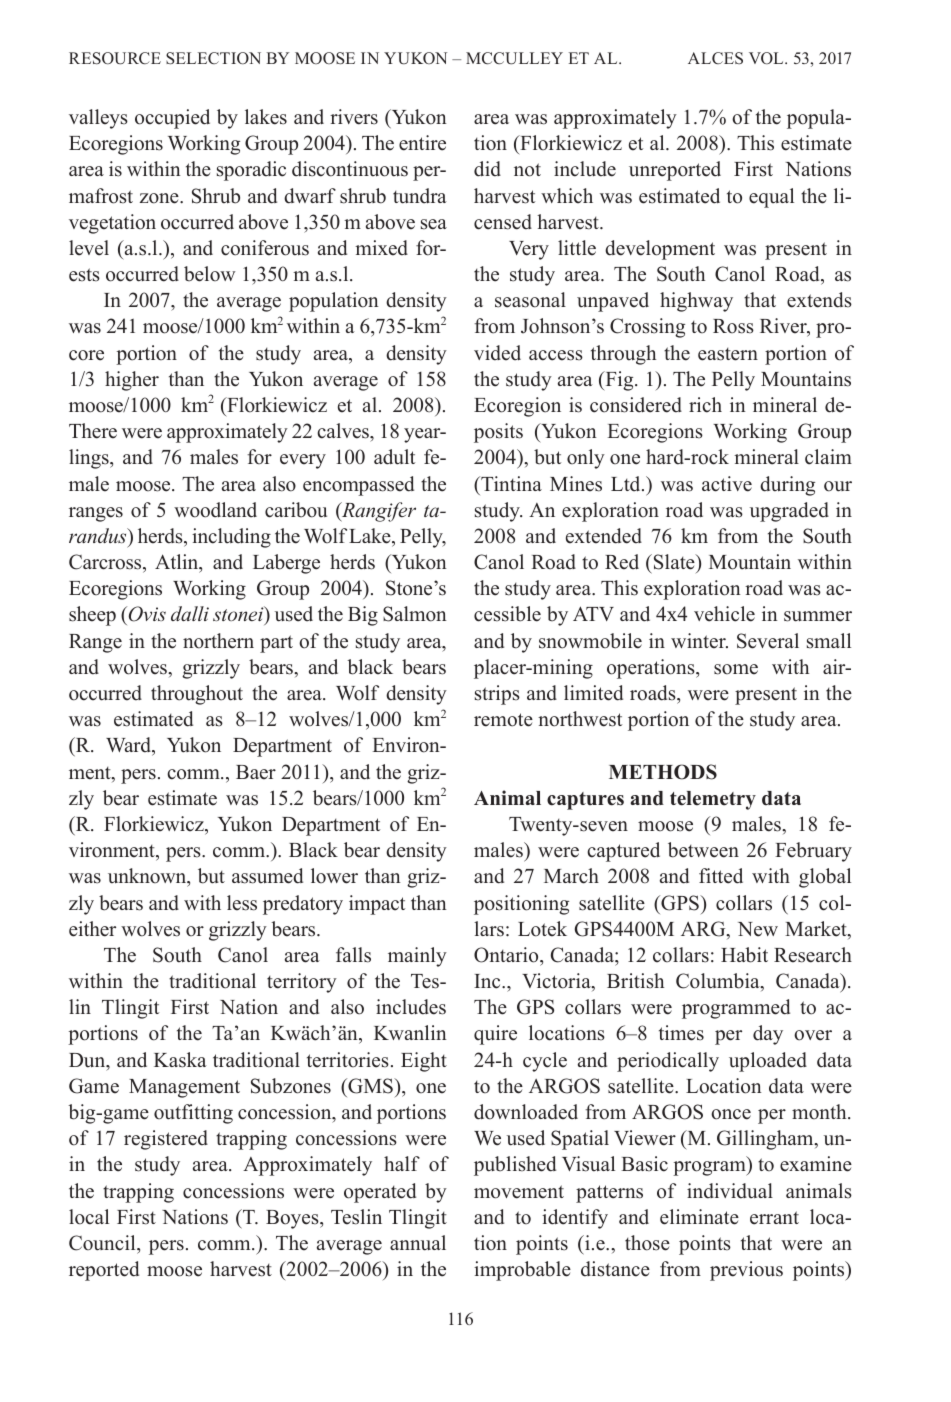 This screenshot has width=951, height=1402. Describe the element at coordinates (148, 877) in the screenshot. I see `unknown` at that location.
